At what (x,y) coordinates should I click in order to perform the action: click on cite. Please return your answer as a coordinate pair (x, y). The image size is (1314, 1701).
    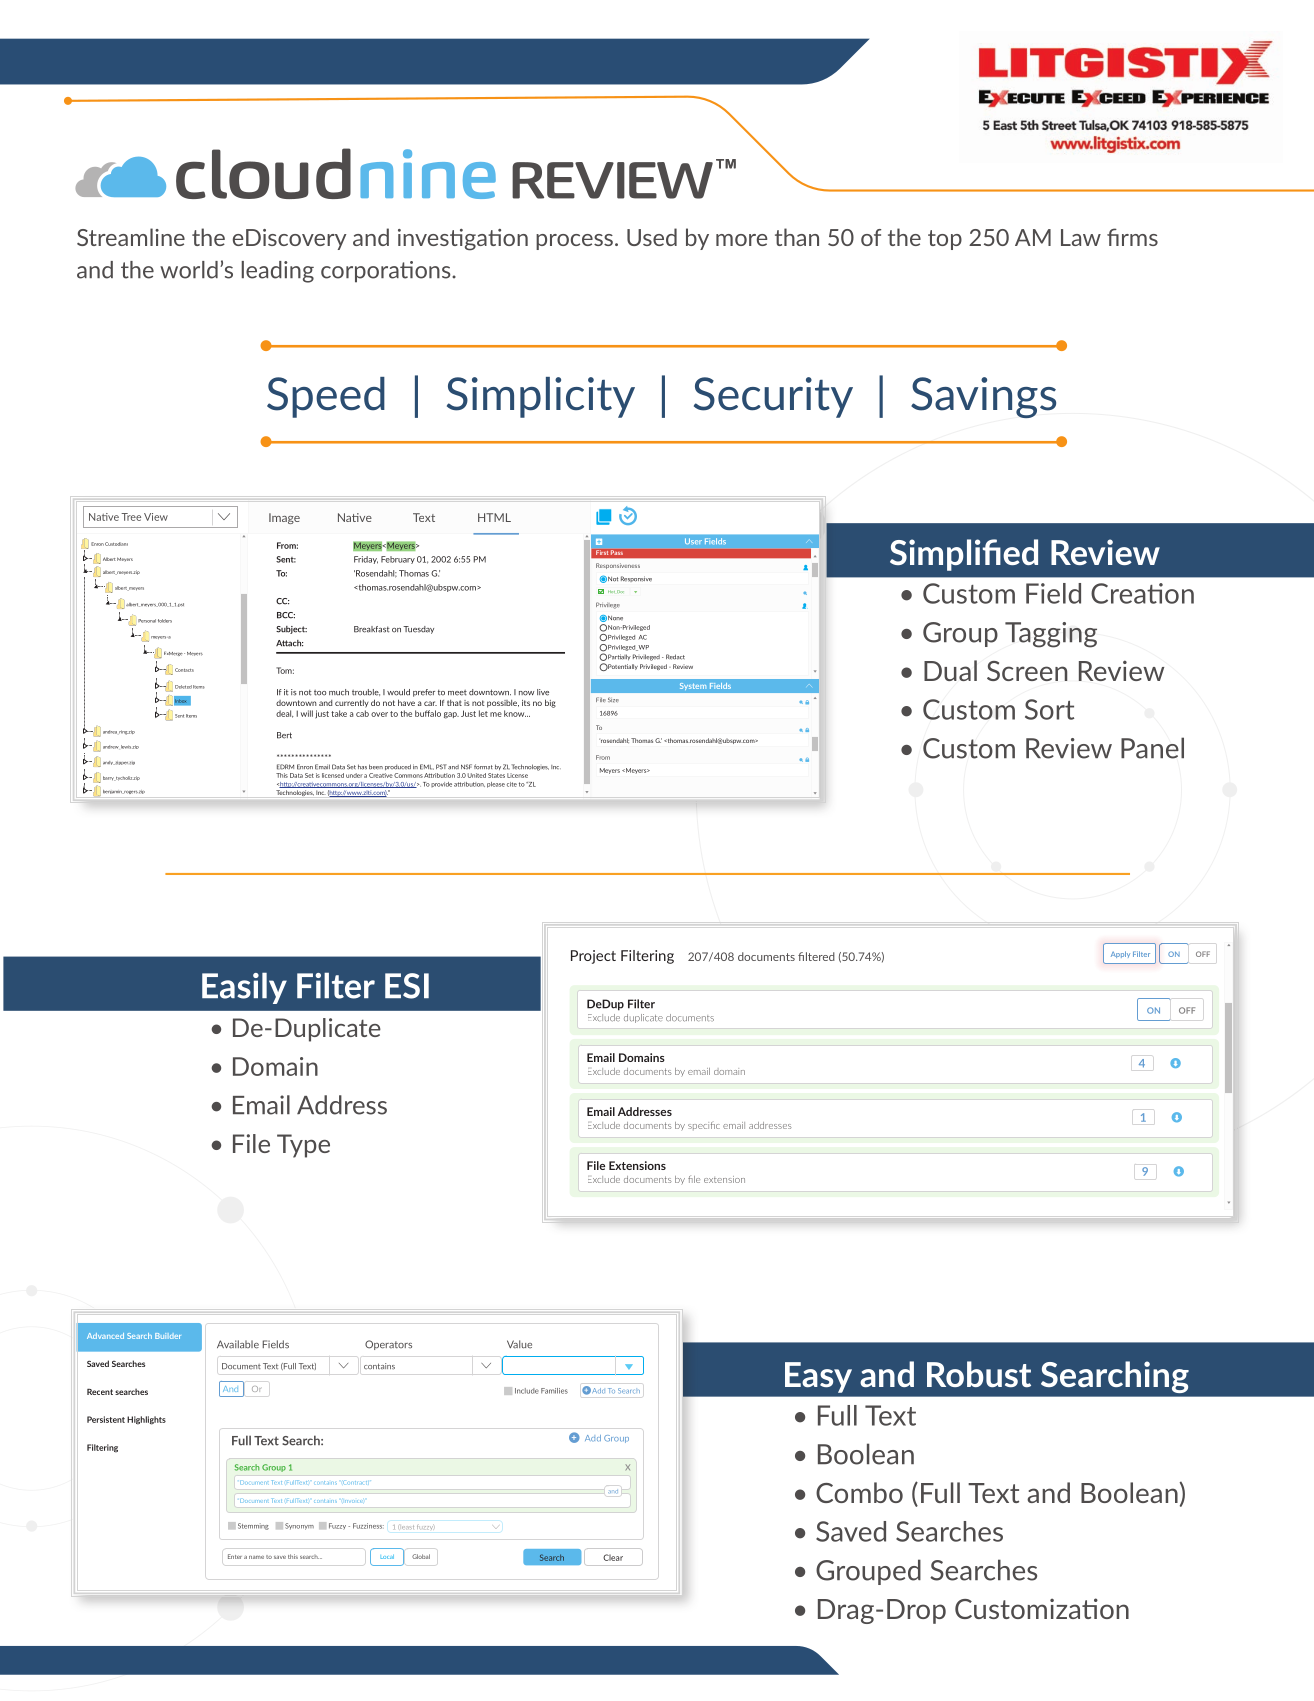
    Looking at the image, I should click on (512, 784).
